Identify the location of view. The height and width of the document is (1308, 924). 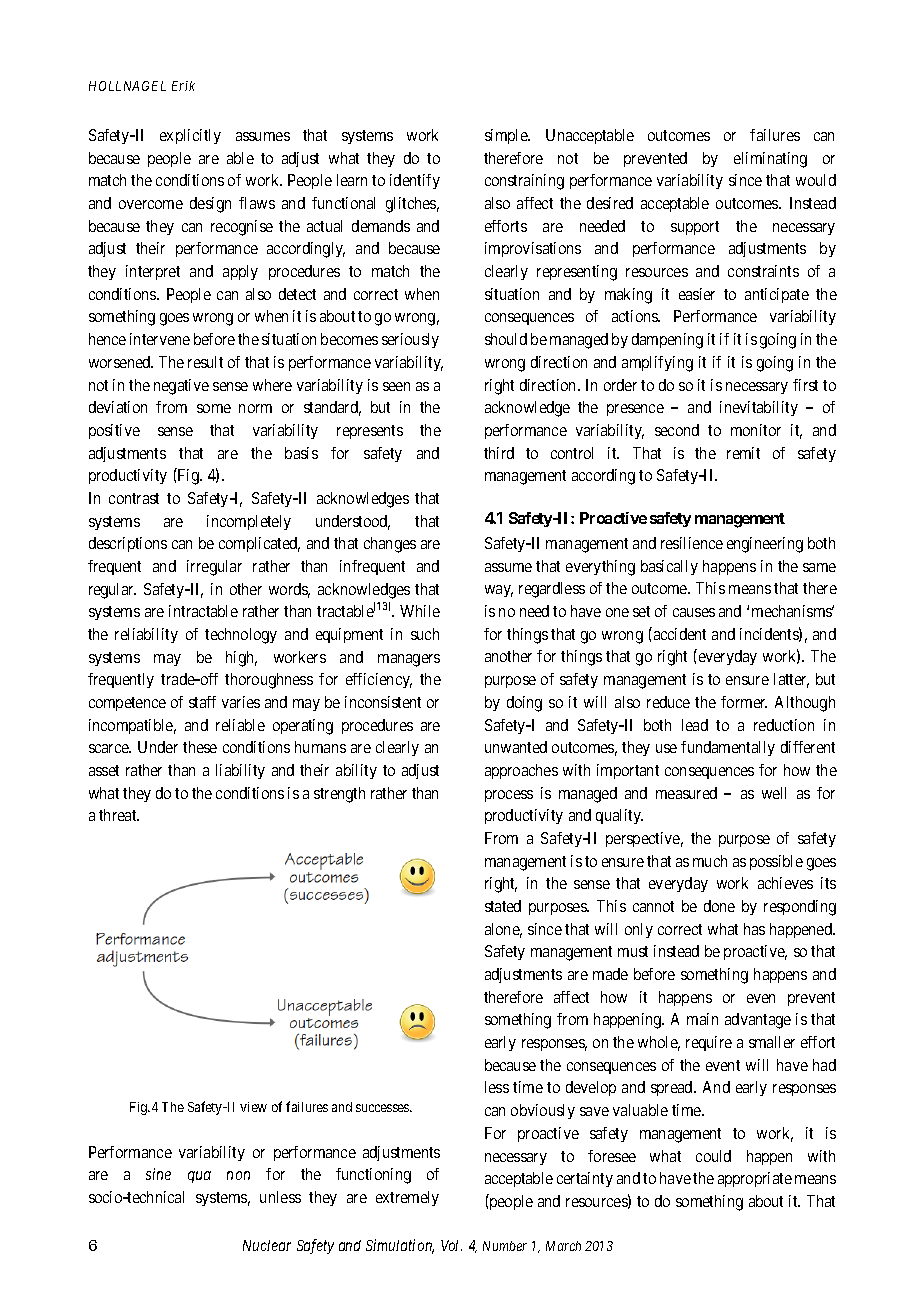
(253, 1107).
